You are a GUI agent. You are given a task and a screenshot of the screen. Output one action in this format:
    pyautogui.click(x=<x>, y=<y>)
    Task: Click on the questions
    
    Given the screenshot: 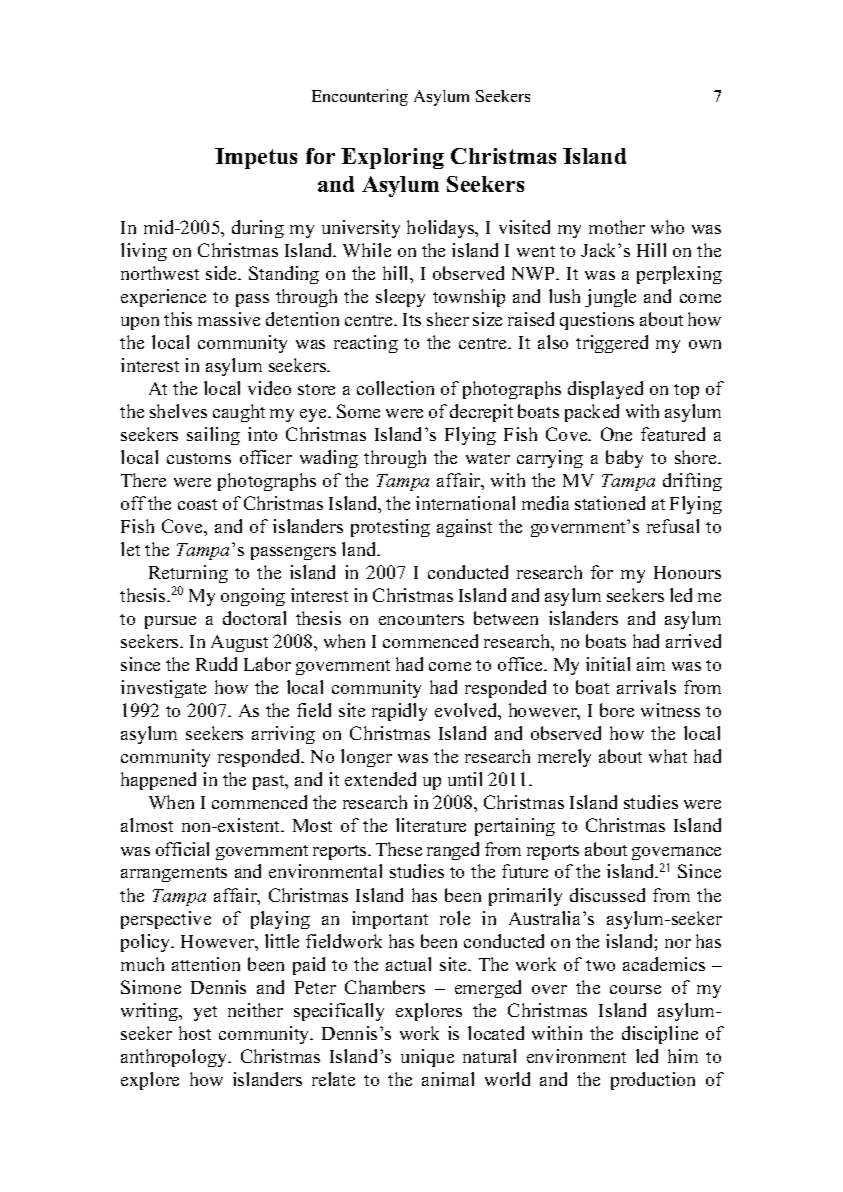 What is the action you would take?
    pyautogui.click(x=597, y=321)
